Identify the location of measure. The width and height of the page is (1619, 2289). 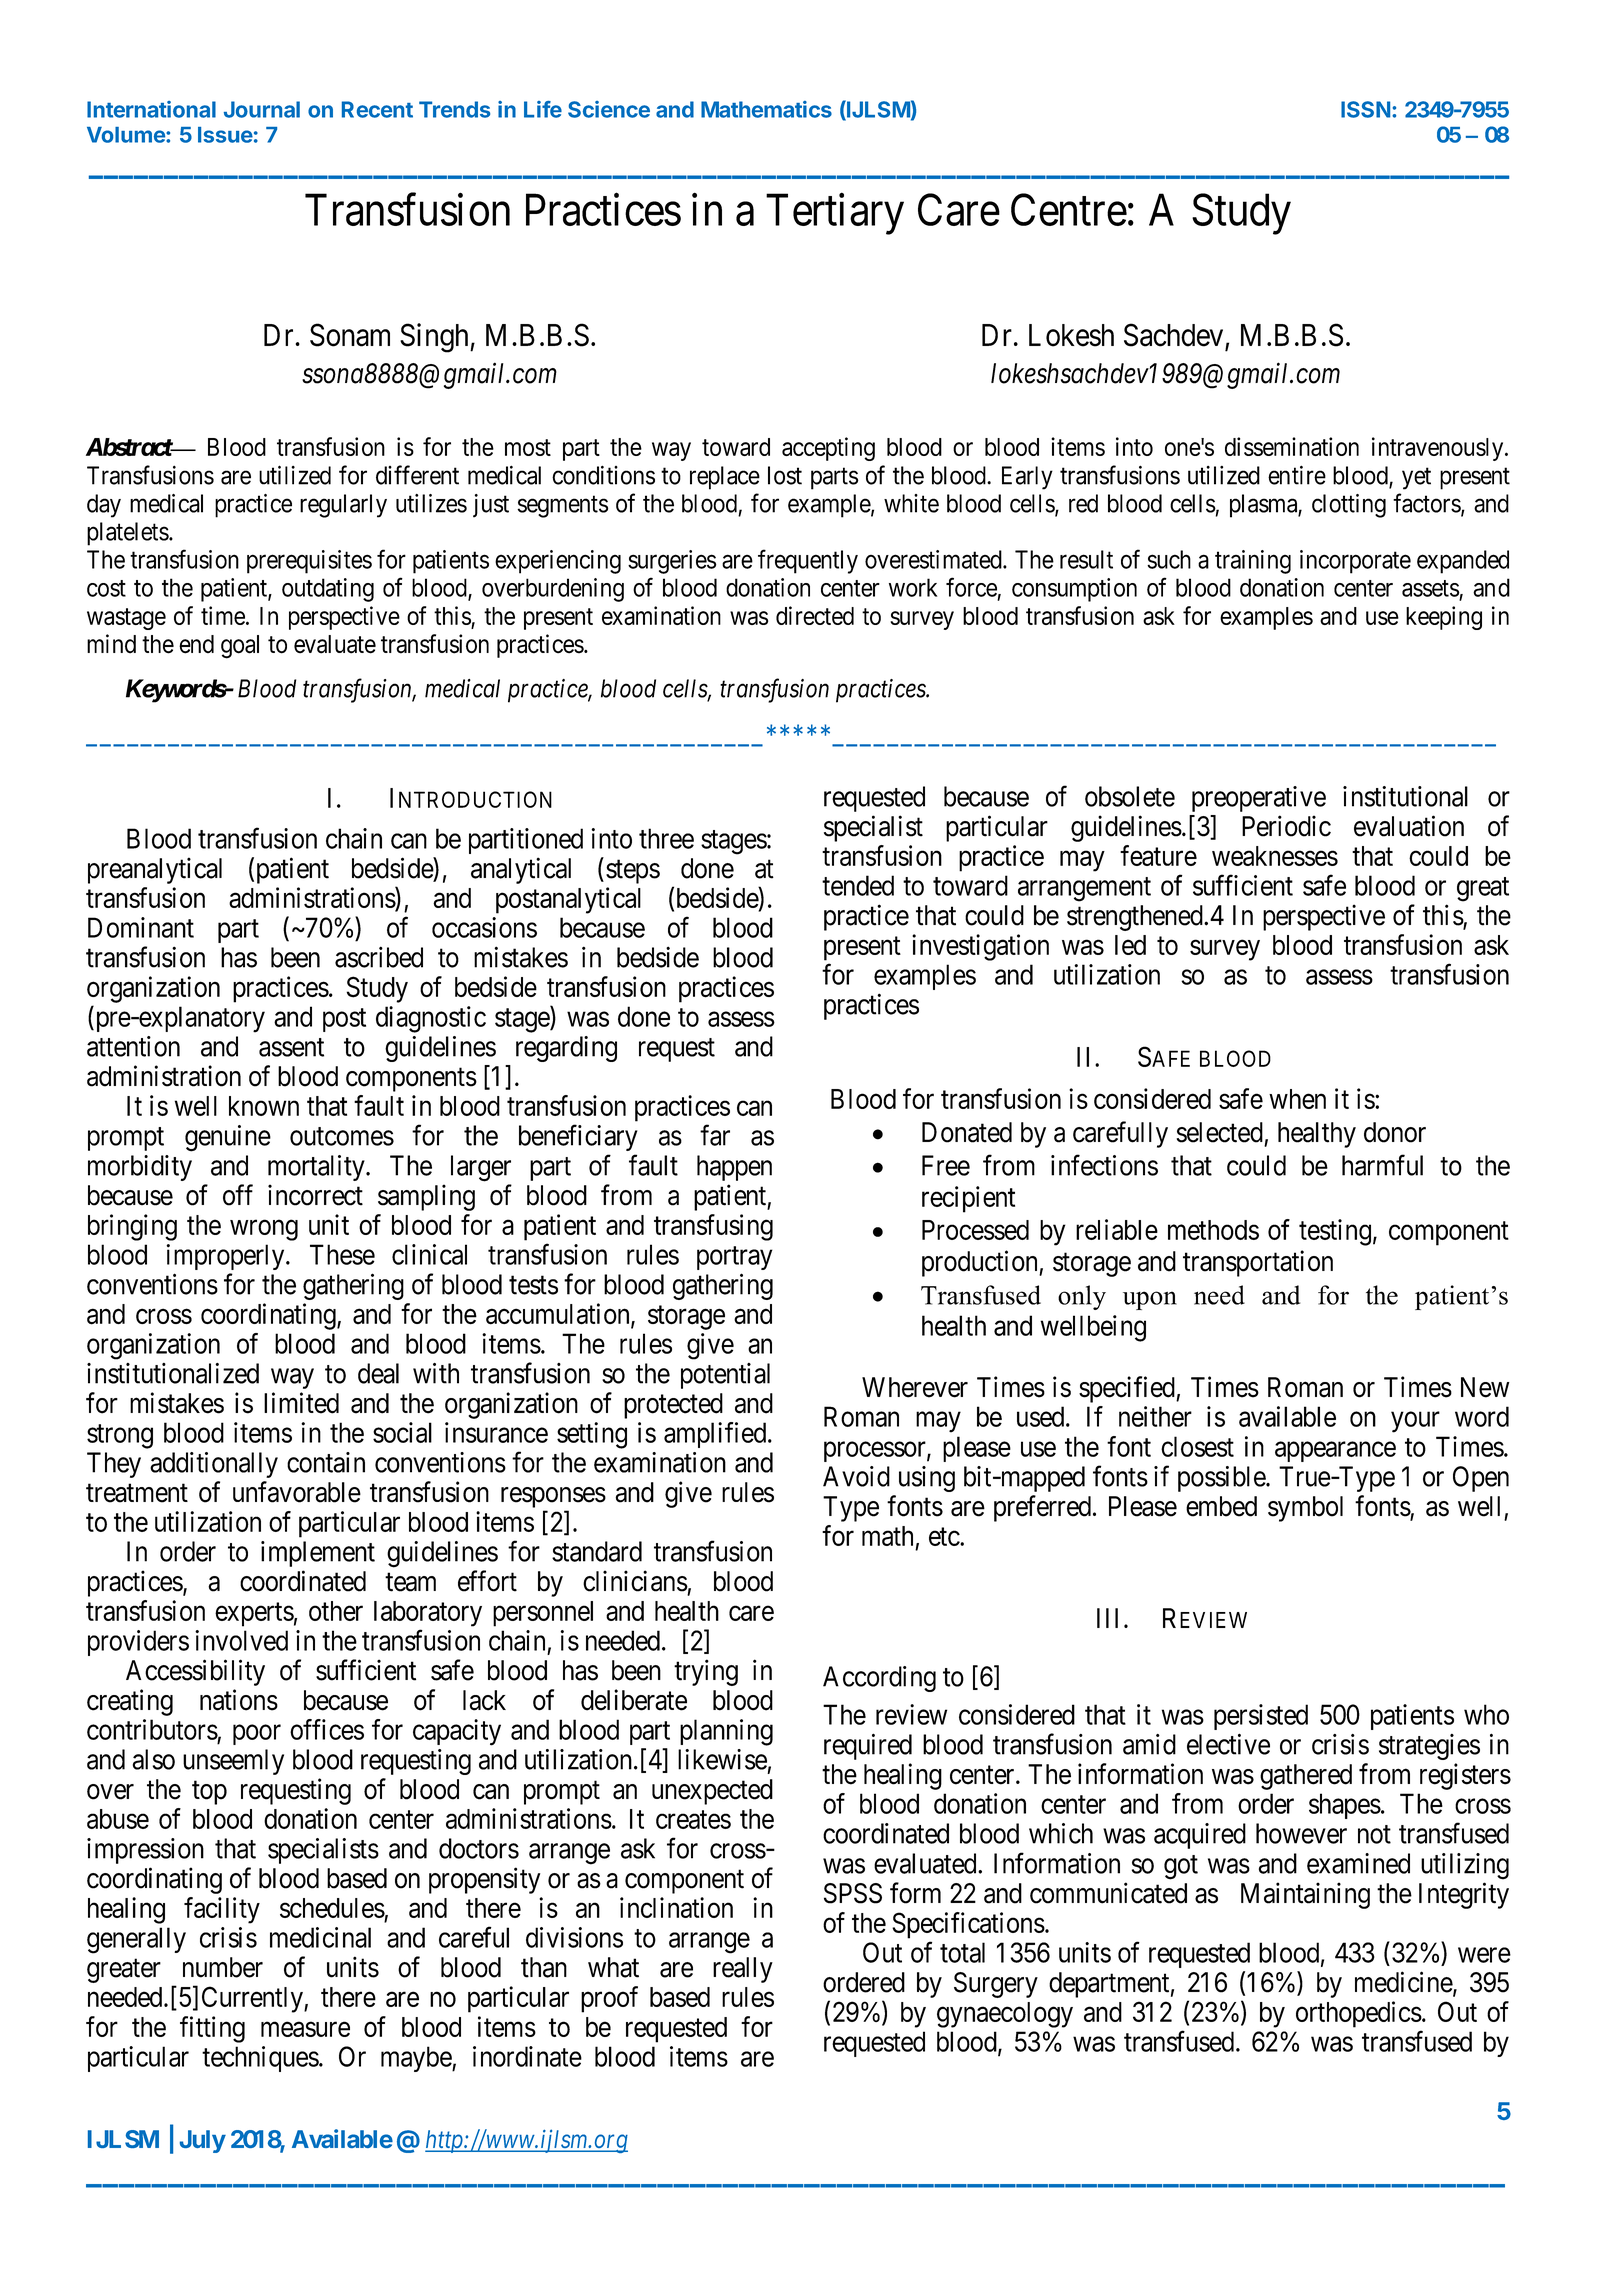
(305, 2029).
